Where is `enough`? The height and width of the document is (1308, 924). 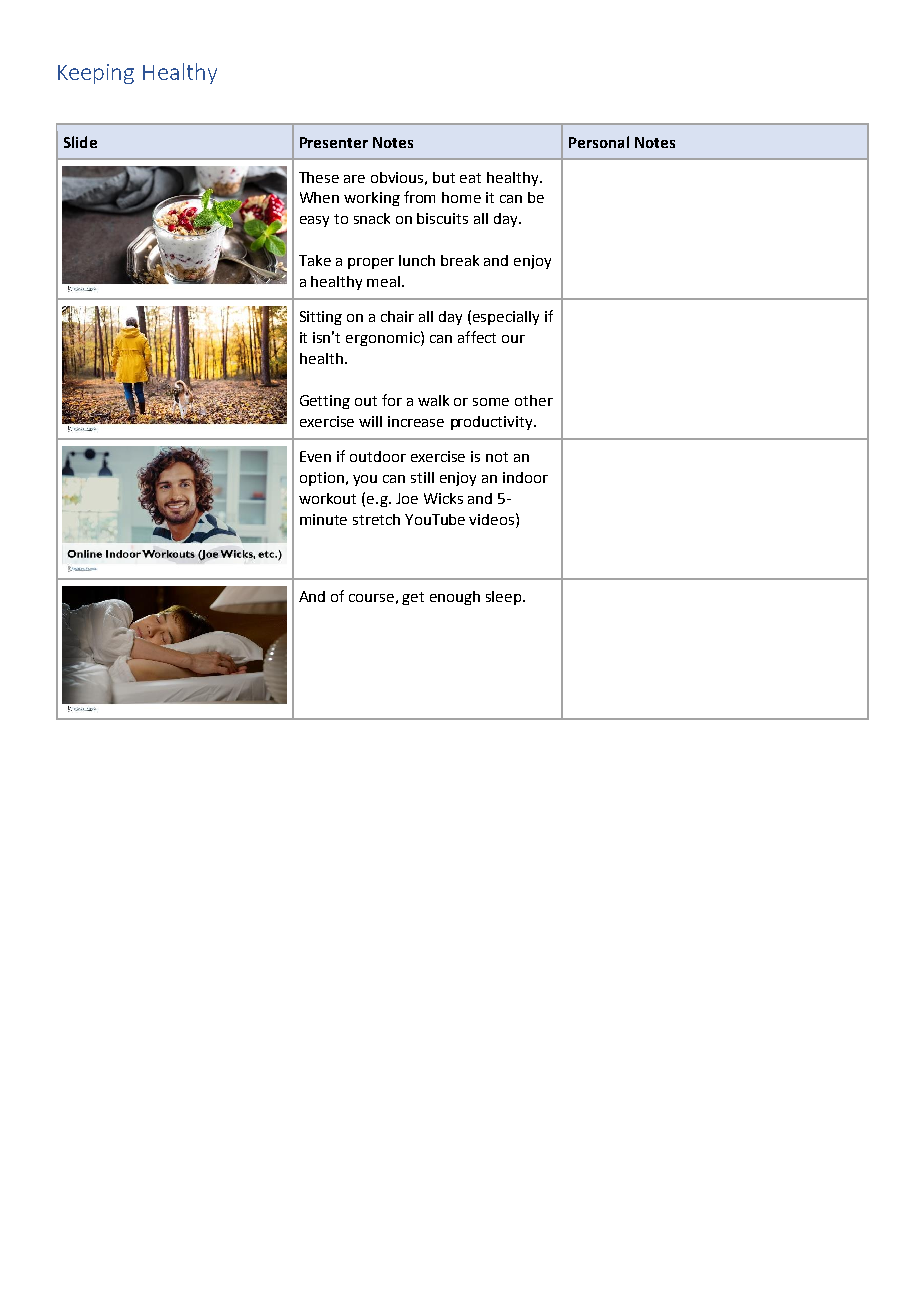 enough is located at coordinates (455, 598).
